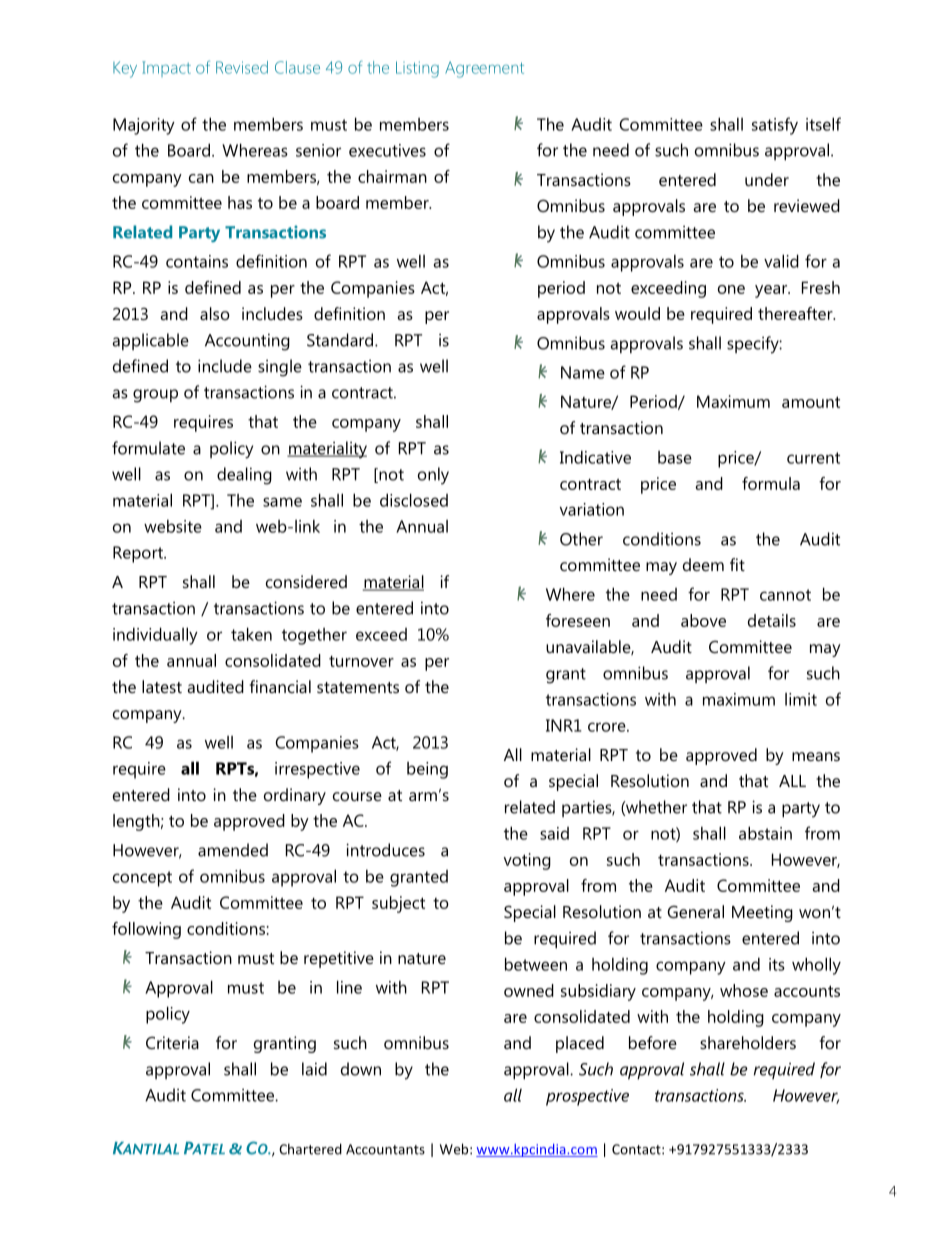 The width and height of the screenshot is (952, 1233). Describe the element at coordinates (172, 1042) in the screenshot. I see `Criteria` at that location.
